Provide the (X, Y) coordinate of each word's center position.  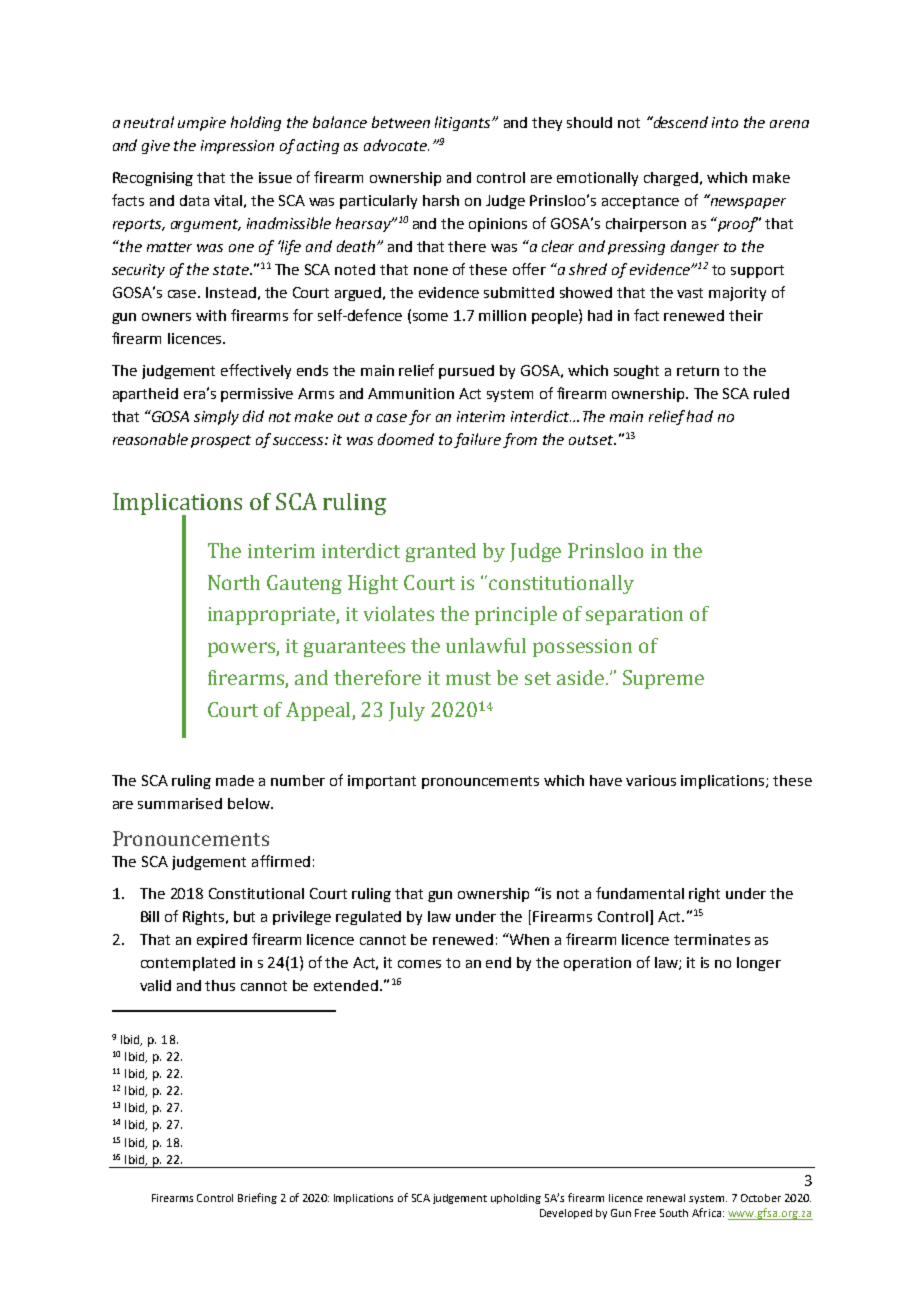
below (250, 803)
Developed (566, 1214)
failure (477, 440)
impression (237, 147)
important (382, 782)
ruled (771, 393)
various (651, 780)
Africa (706, 1212)
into (725, 122)
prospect (221, 441)
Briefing (257, 1198)
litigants (464, 123)
